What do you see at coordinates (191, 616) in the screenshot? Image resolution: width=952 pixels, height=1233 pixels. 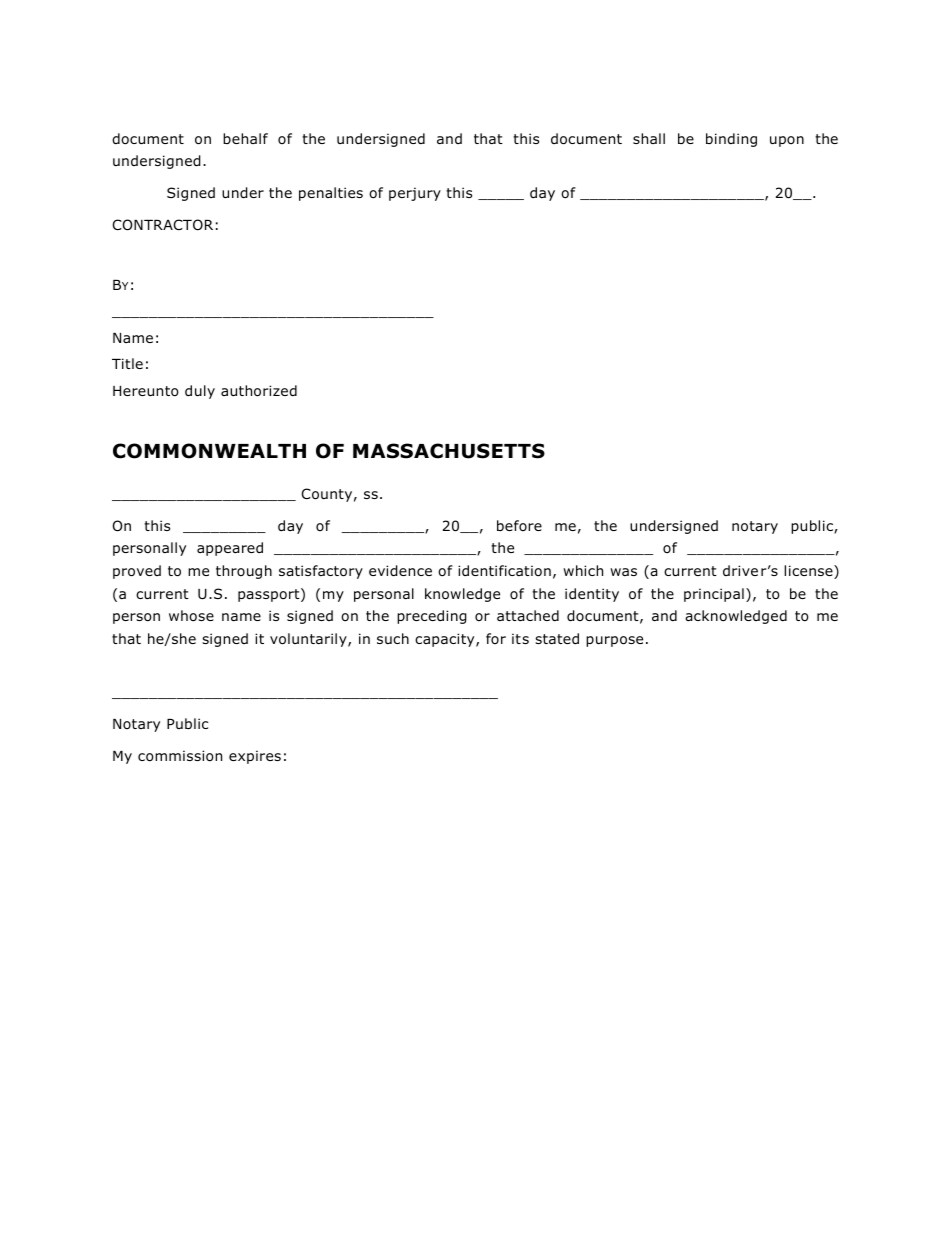 I see `whose` at bounding box center [191, 616].
